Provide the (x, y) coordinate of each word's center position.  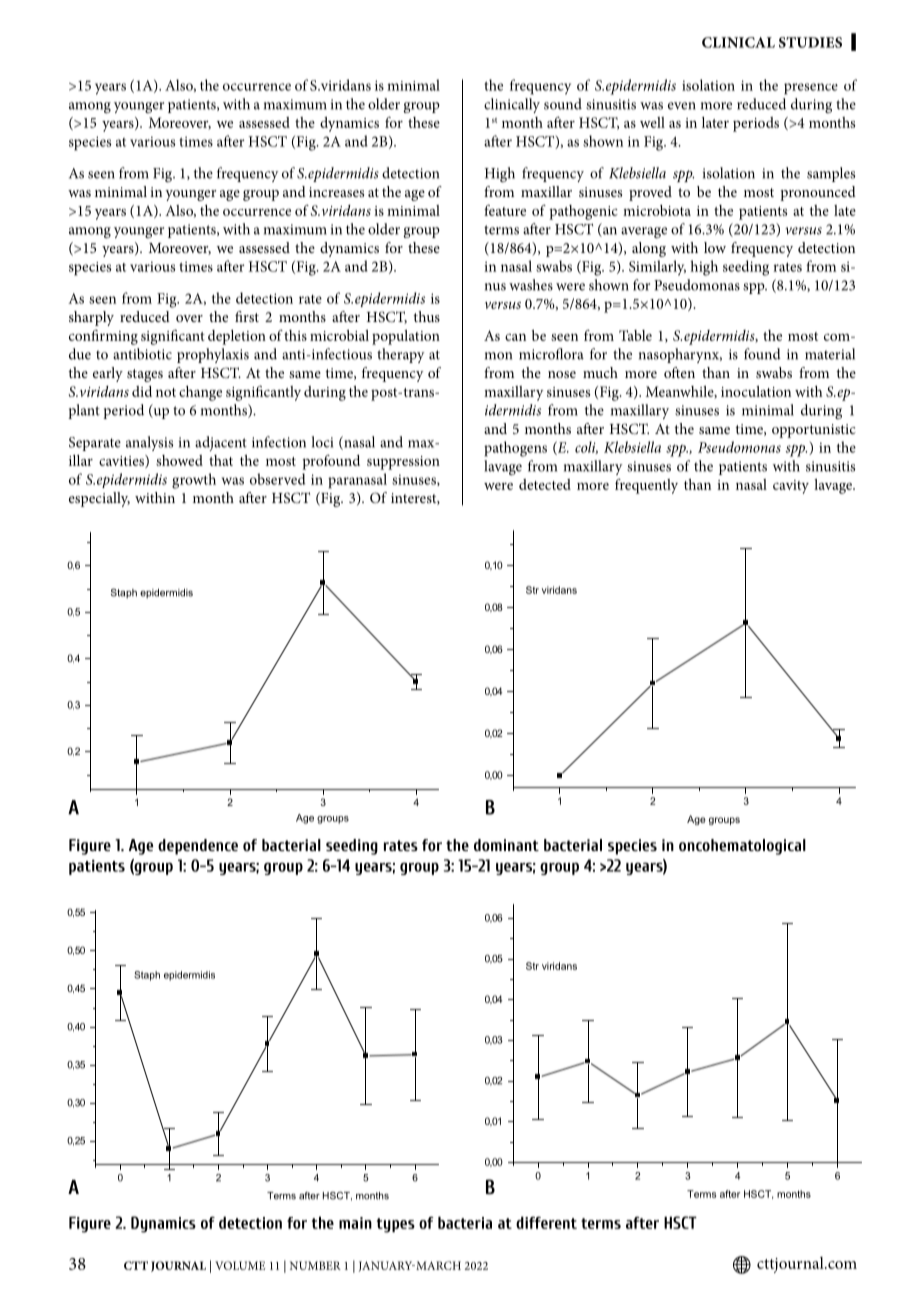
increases (336, 192)
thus (427, 316)
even (682, 106)
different (546, 1222)
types (396, 1225)
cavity (791, 487)
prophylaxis (213, 355)
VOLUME (240, 1265)
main (355, 1223)
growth (194, 481)
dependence (198, 847)
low (715, 247)
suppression (403, 463)
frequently (646, 486)
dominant (506, 845)
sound (563, 104)
